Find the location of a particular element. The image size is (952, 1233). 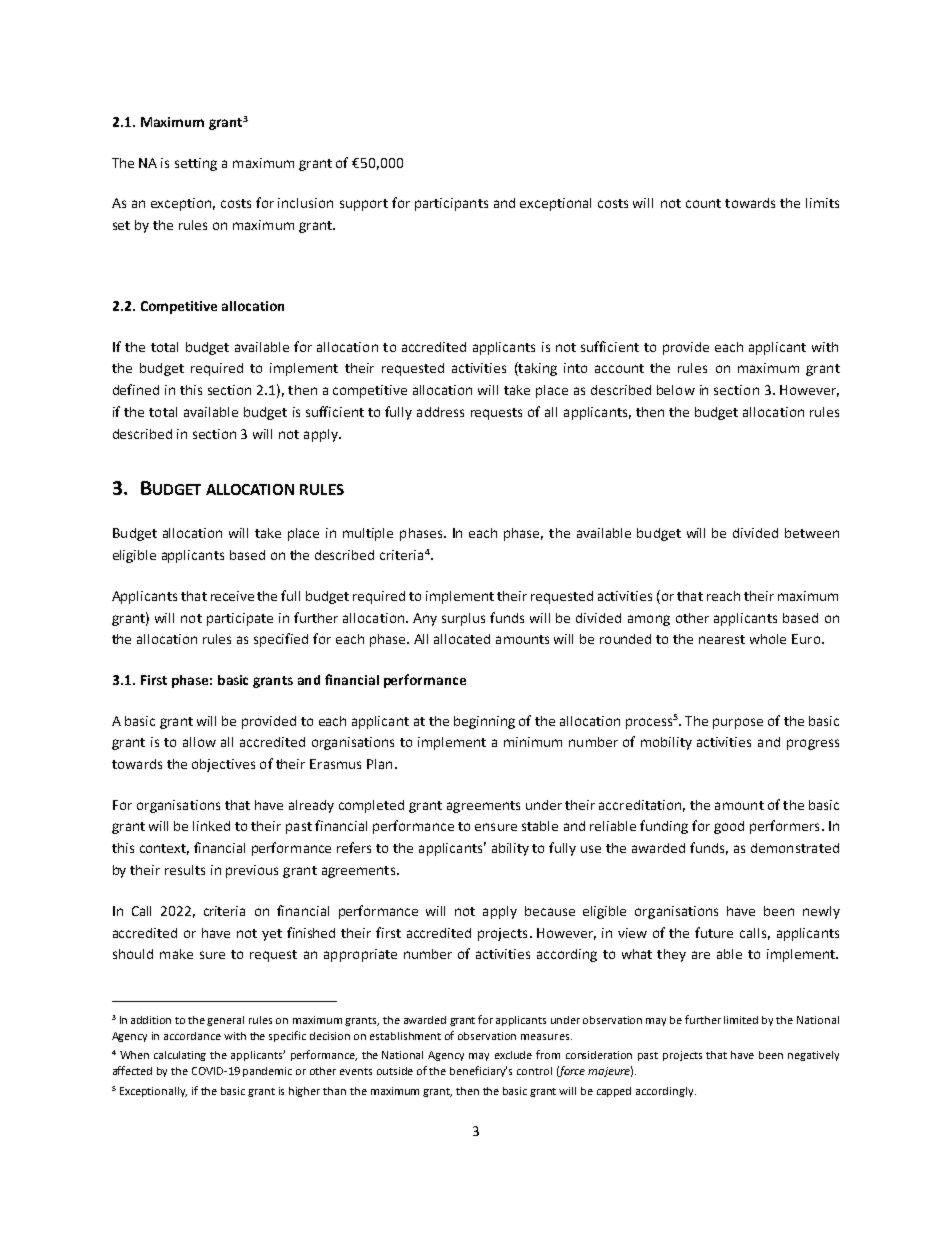

allow is located at coordinates (199, 742).
